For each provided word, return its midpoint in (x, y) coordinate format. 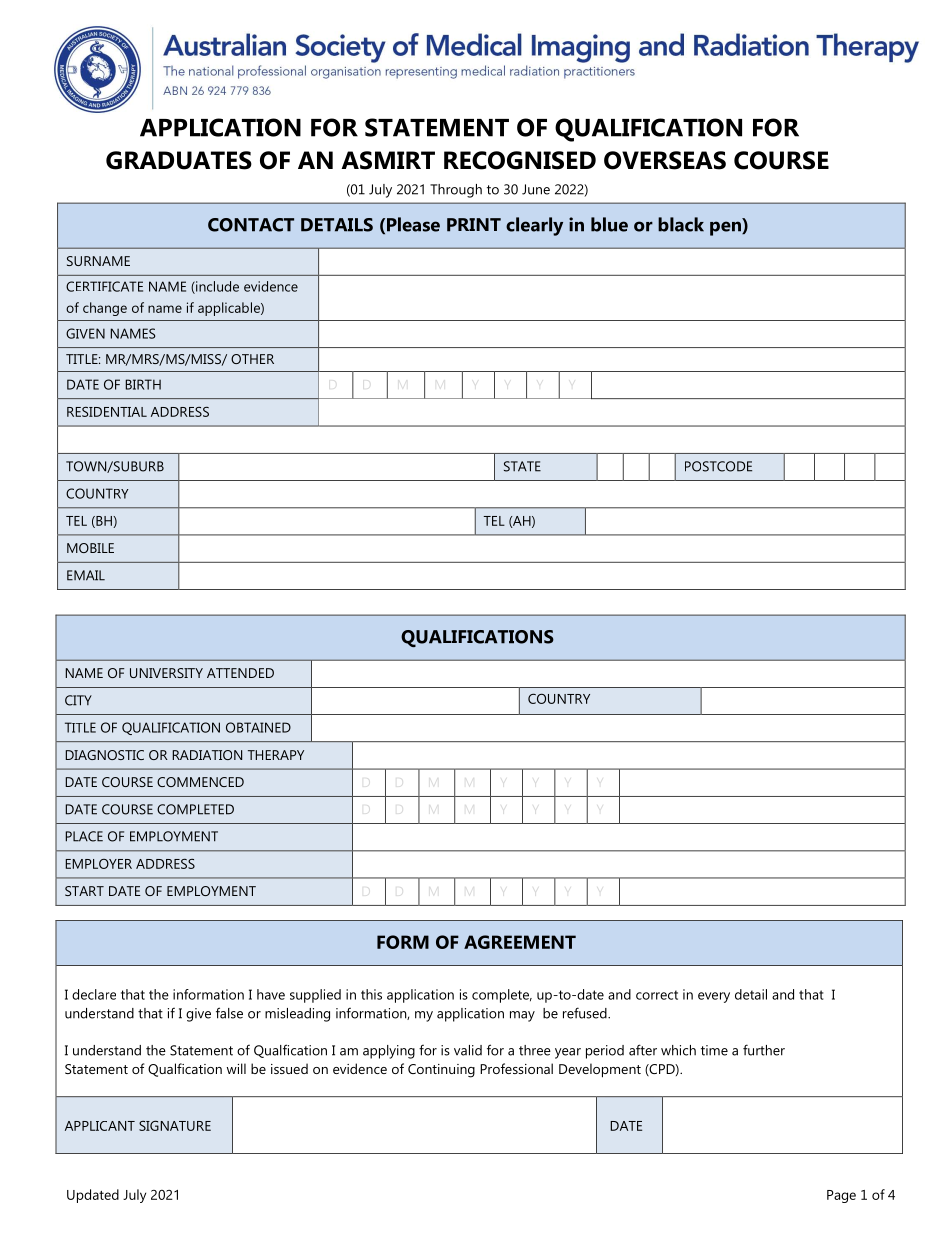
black (681, 224)
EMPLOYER (98, 864)
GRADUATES (179, 160)
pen (726, 228)
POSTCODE (718, 466)
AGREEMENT (520, 942)
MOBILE (90, 548)
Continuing (441, 1071)
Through (456, 191)
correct (657, 995)
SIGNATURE (175, 1126)
